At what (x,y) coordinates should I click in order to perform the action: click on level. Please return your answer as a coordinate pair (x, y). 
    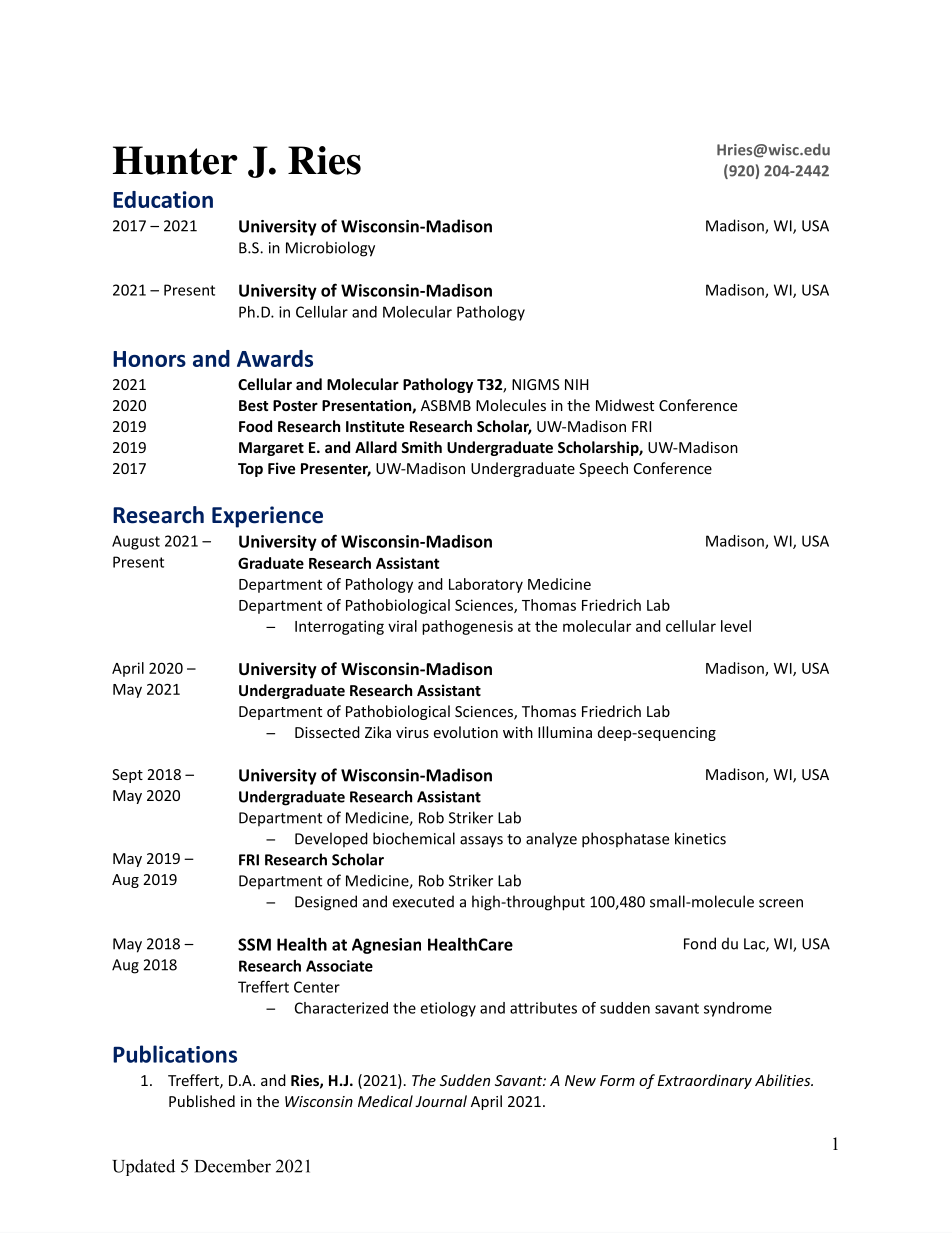
    Looking at the image, I should click on (736, 626).
